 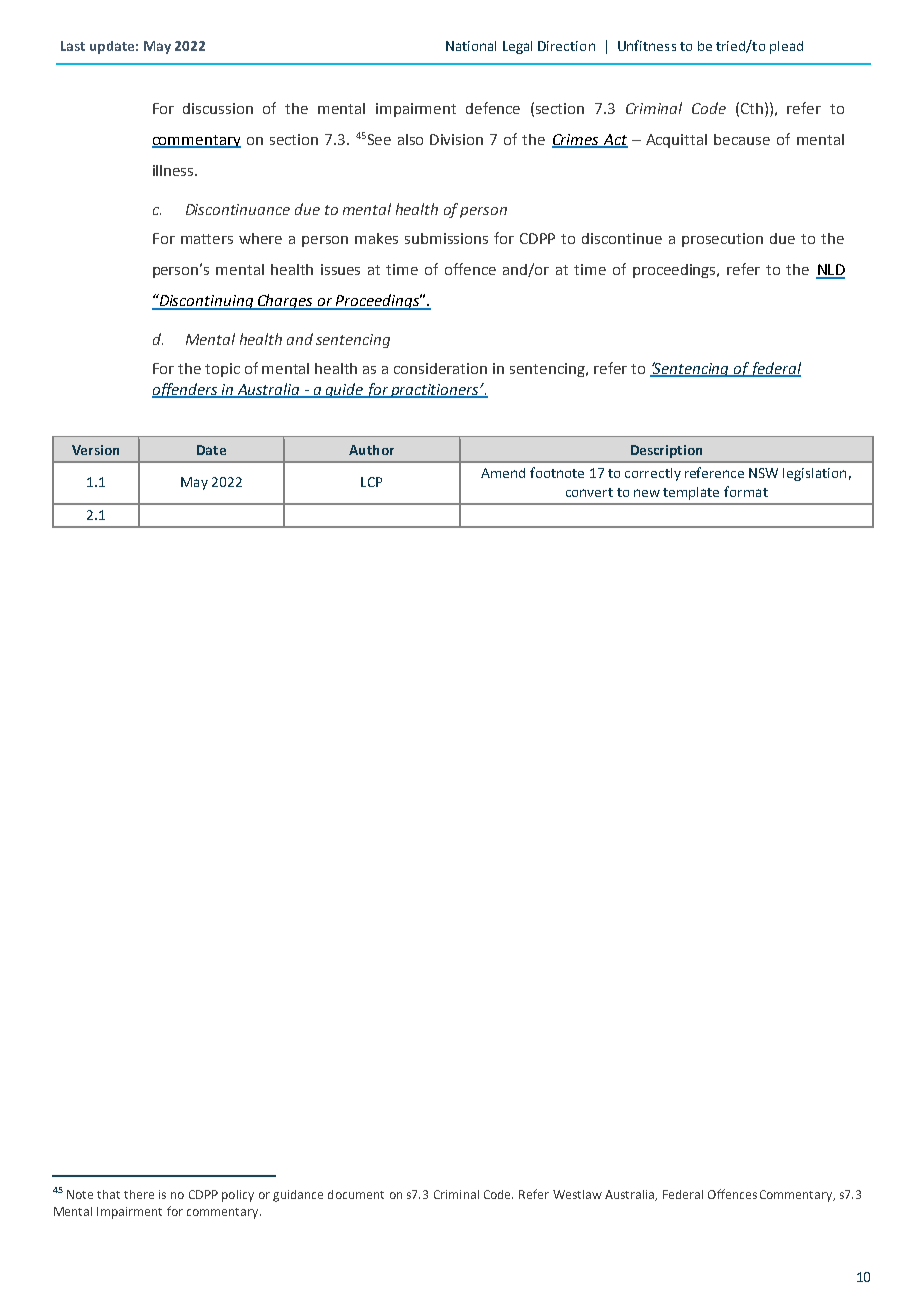 I want to click on Version, so click(x=95, y=450).
